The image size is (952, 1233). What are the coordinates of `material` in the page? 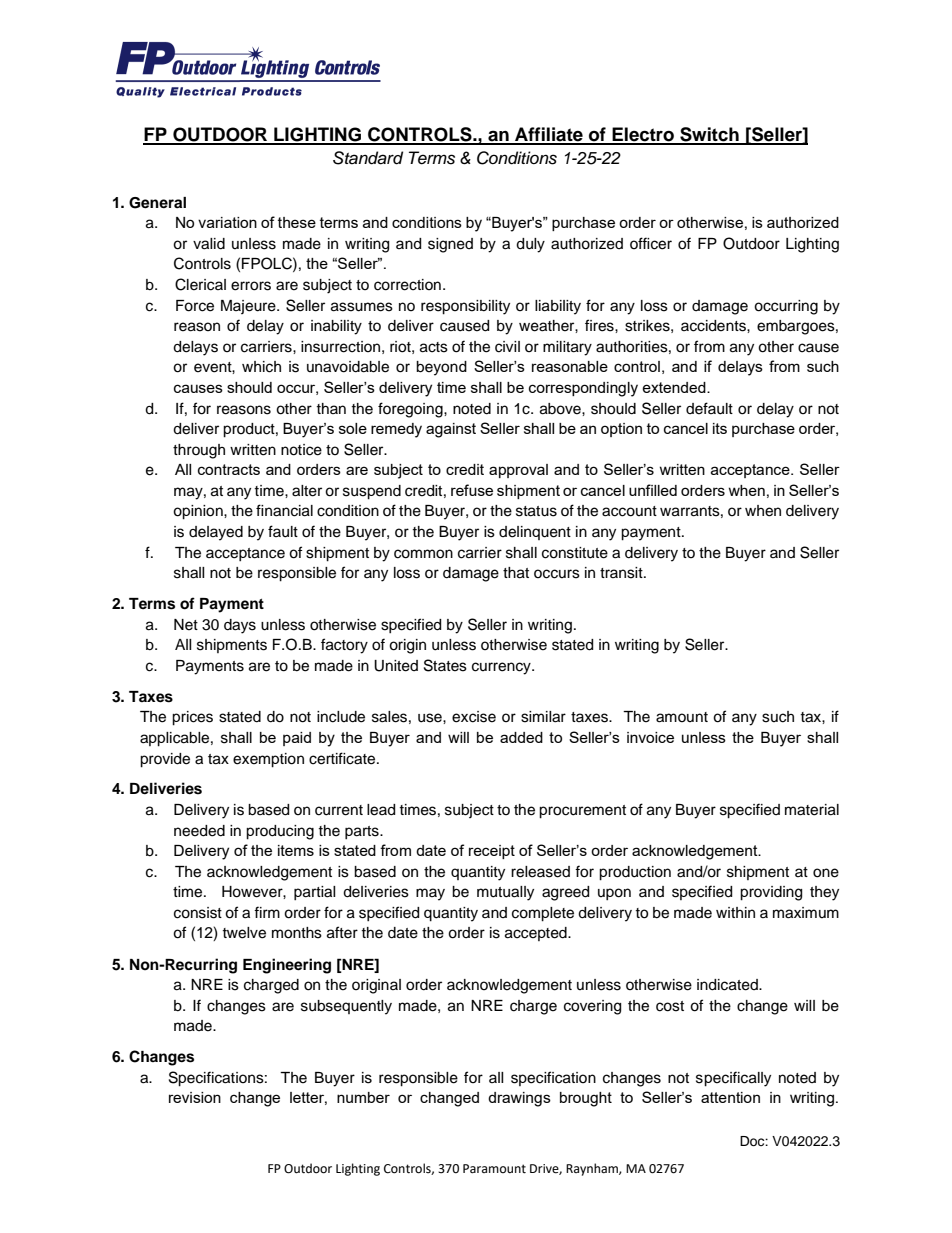 It's located at (812, 810).
